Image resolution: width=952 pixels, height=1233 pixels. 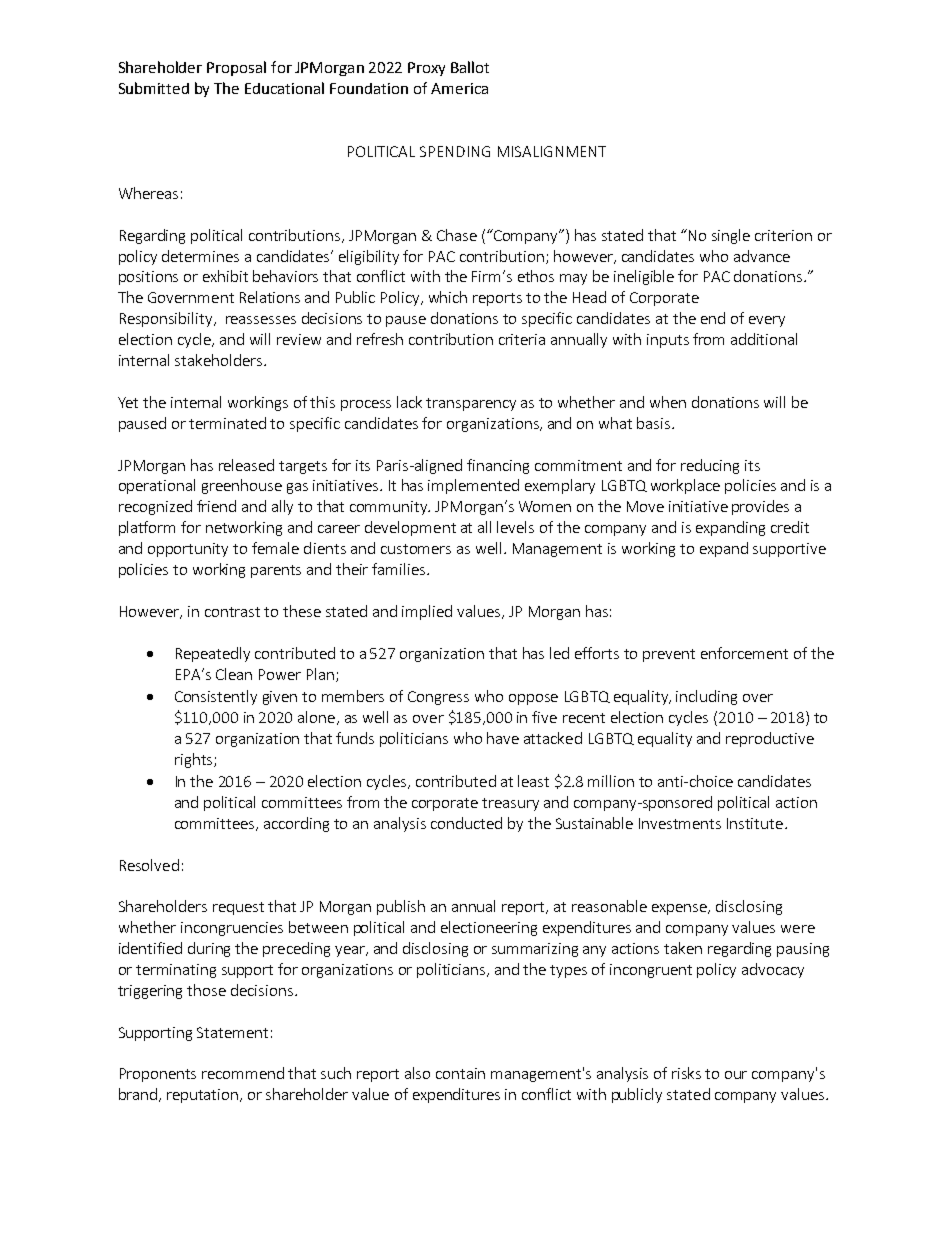 What do you see at coordinates (427, 612) in the page?
I see `implied` at bounding box center [427, 612].
